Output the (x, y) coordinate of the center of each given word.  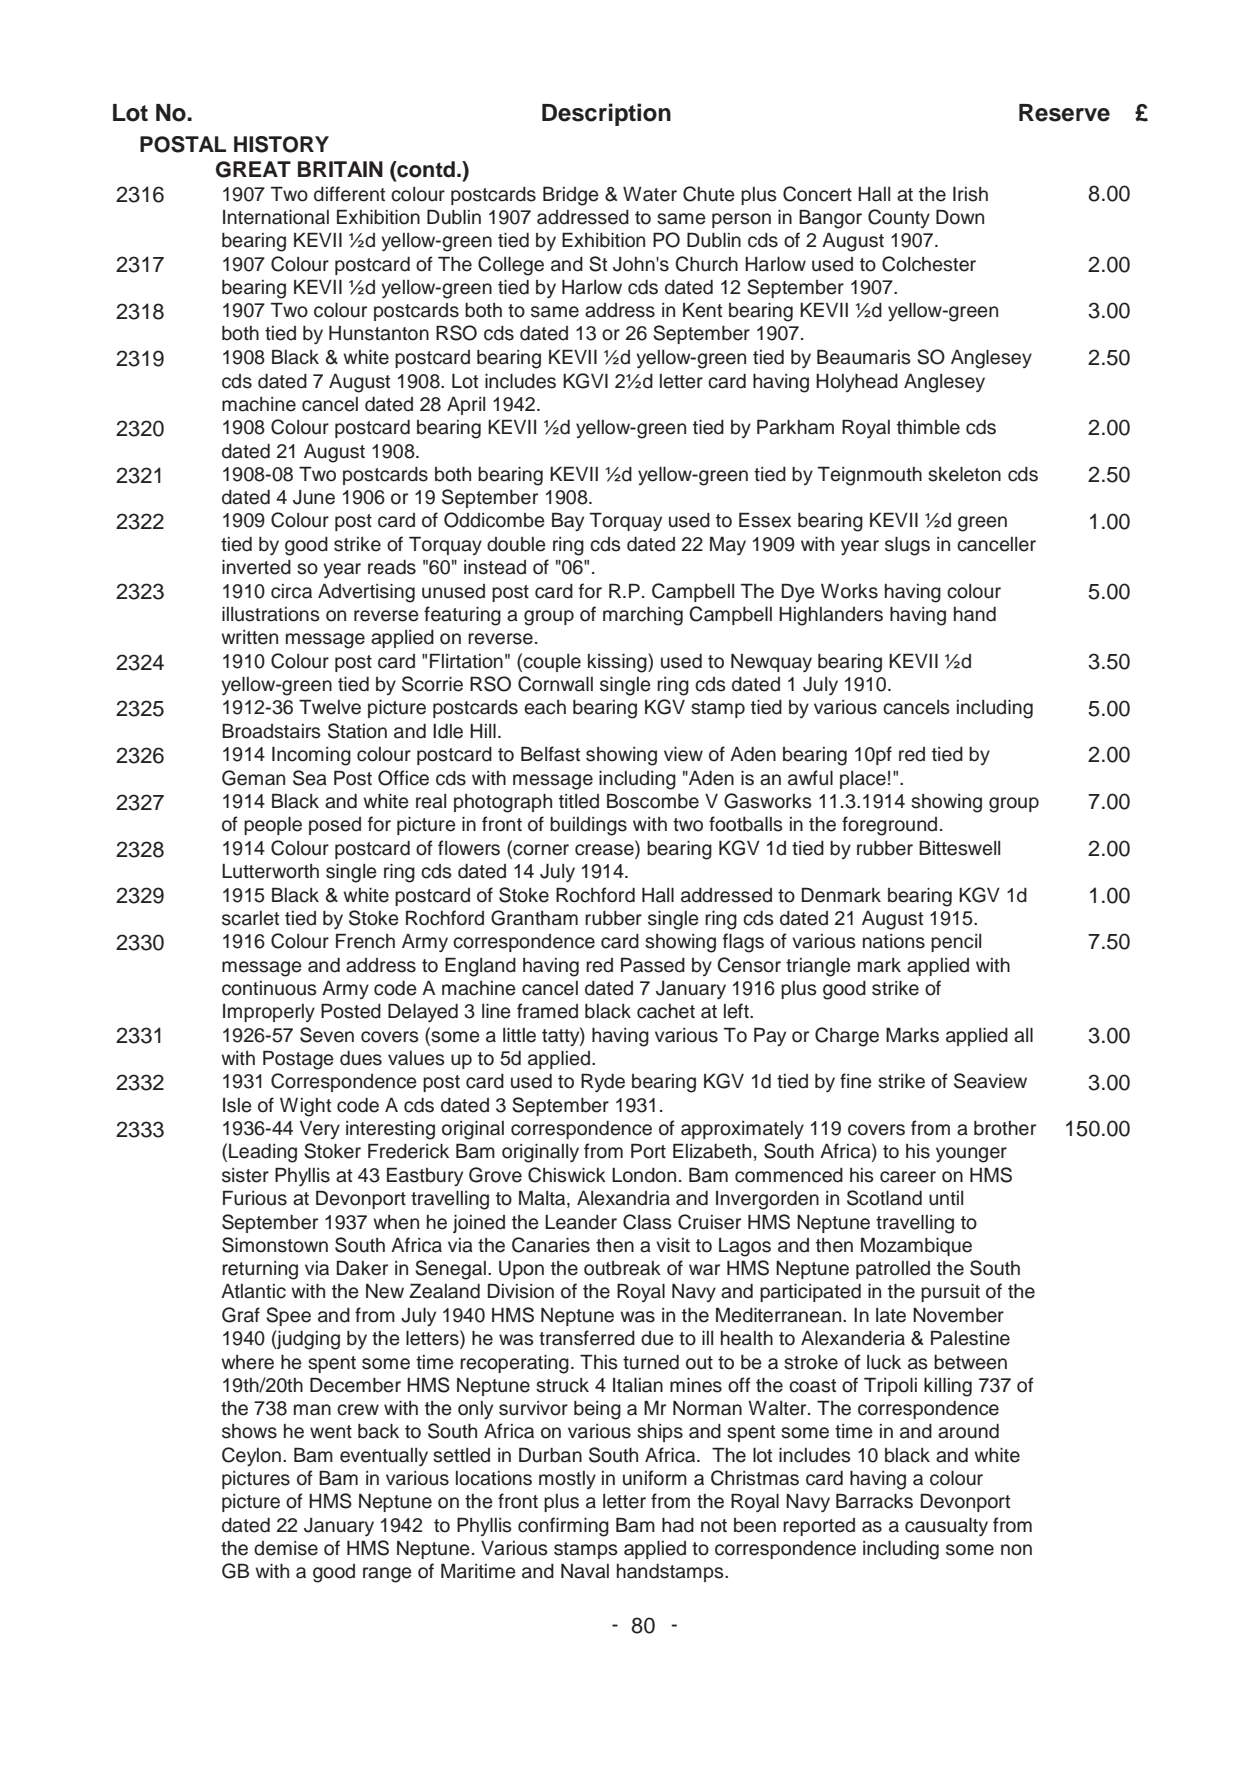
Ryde (603, 1082)
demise (286, 1548)
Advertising (366, 593)
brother (1005, 1128)
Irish (970, 194)
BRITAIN (340, 169)
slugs (907, 546)
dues (361, 1058)
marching (643, 616)
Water (650, 194)
